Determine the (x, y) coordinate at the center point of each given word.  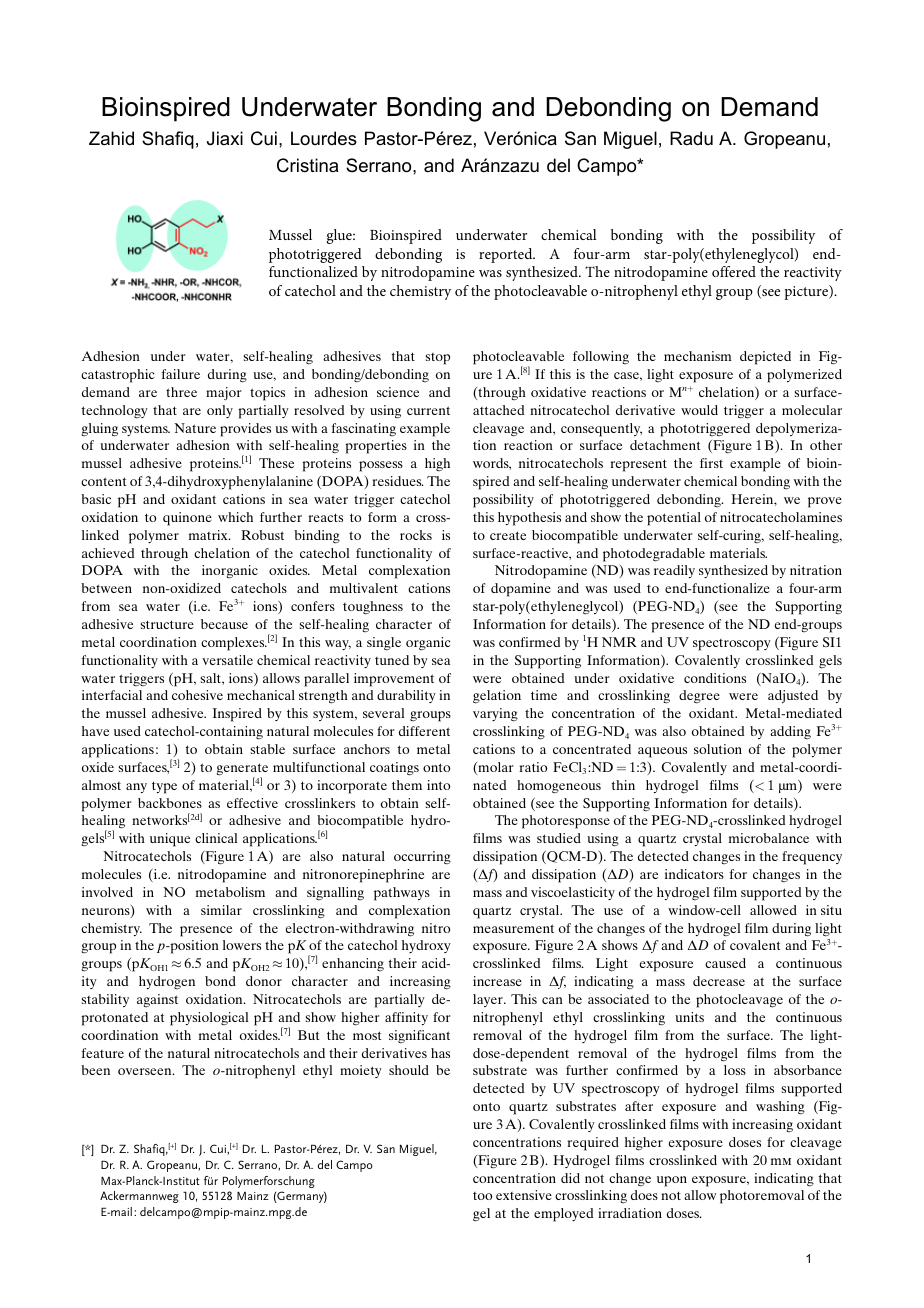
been (95, 1070)
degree (699, 697)
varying (495, 715)
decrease (719, 981)
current (428, 410)
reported (507, 255)
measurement (513, 928)
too (482, 1196)
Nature (195, 428)
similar (221, 910)
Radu (691, 138)
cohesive (197, 695)
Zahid (111, 138)
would (699, 410)
